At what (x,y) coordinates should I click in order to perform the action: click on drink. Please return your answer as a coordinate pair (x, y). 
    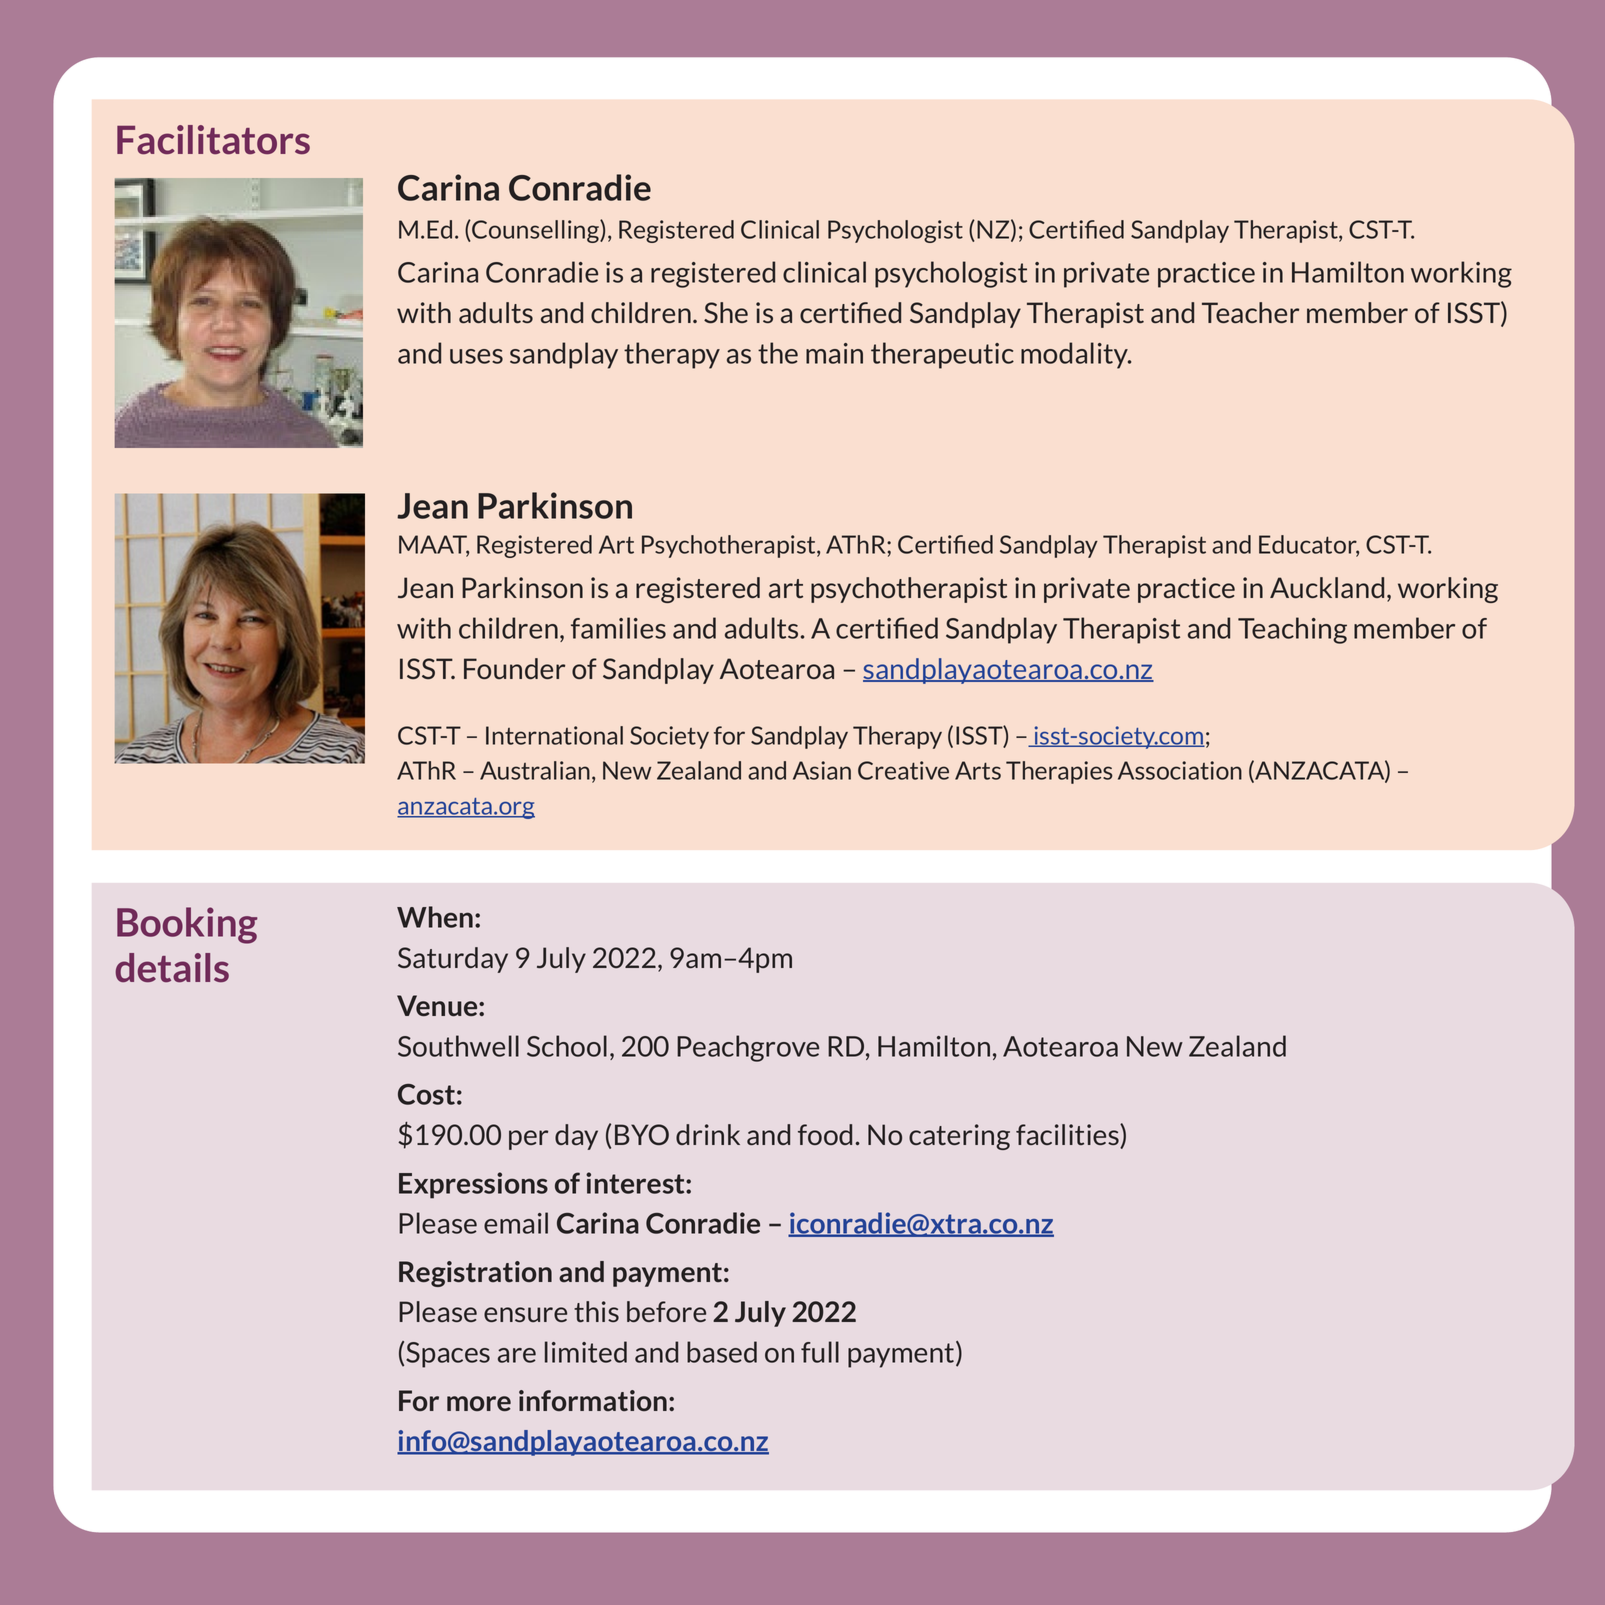
    Looking at the image, I should click on (708, 1134).
